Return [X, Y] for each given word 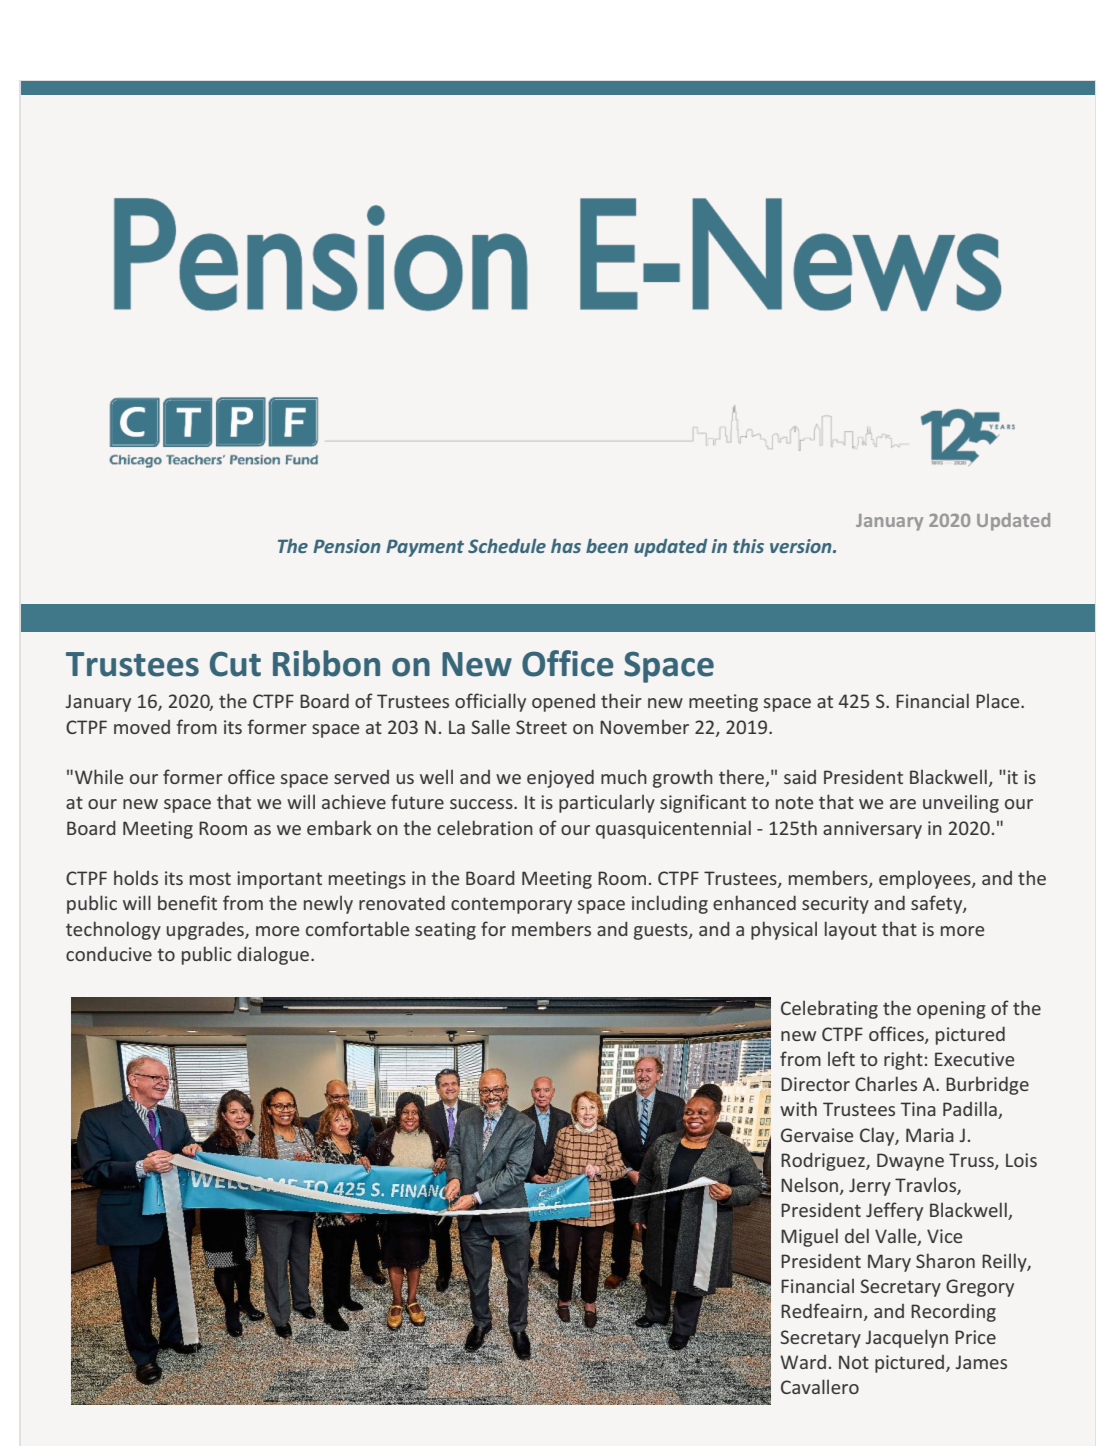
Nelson [811, 1186]
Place [999, 700]
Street [541, 727]
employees [926, 879]
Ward [803, 1362]
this [748, 546]
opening [951, 1010]
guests [662, 931]
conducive [109, 953]
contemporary [511, 905]
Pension [347, 546]
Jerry [870, 1187]
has [566, 546]
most [210, 878]
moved [142, 727]
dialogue [274, 955]
